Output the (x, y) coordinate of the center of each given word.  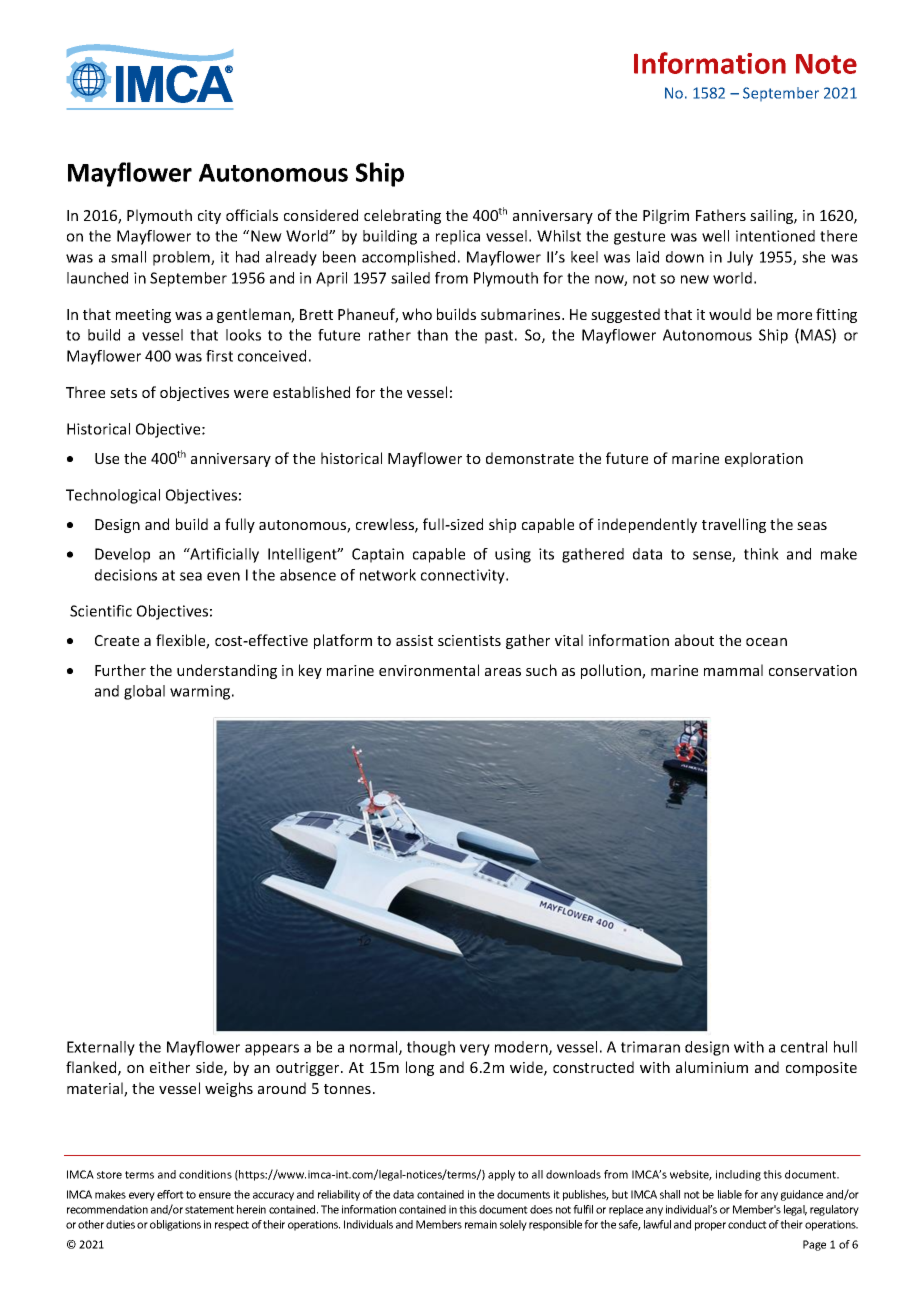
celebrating (402, 216)
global (144, 692)
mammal (733, 670)
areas (503, 672)
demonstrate (530, 458)
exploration (764, 459)
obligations (175, 1225)
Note (826, 64)
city (209, 217)
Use (107, 458)
